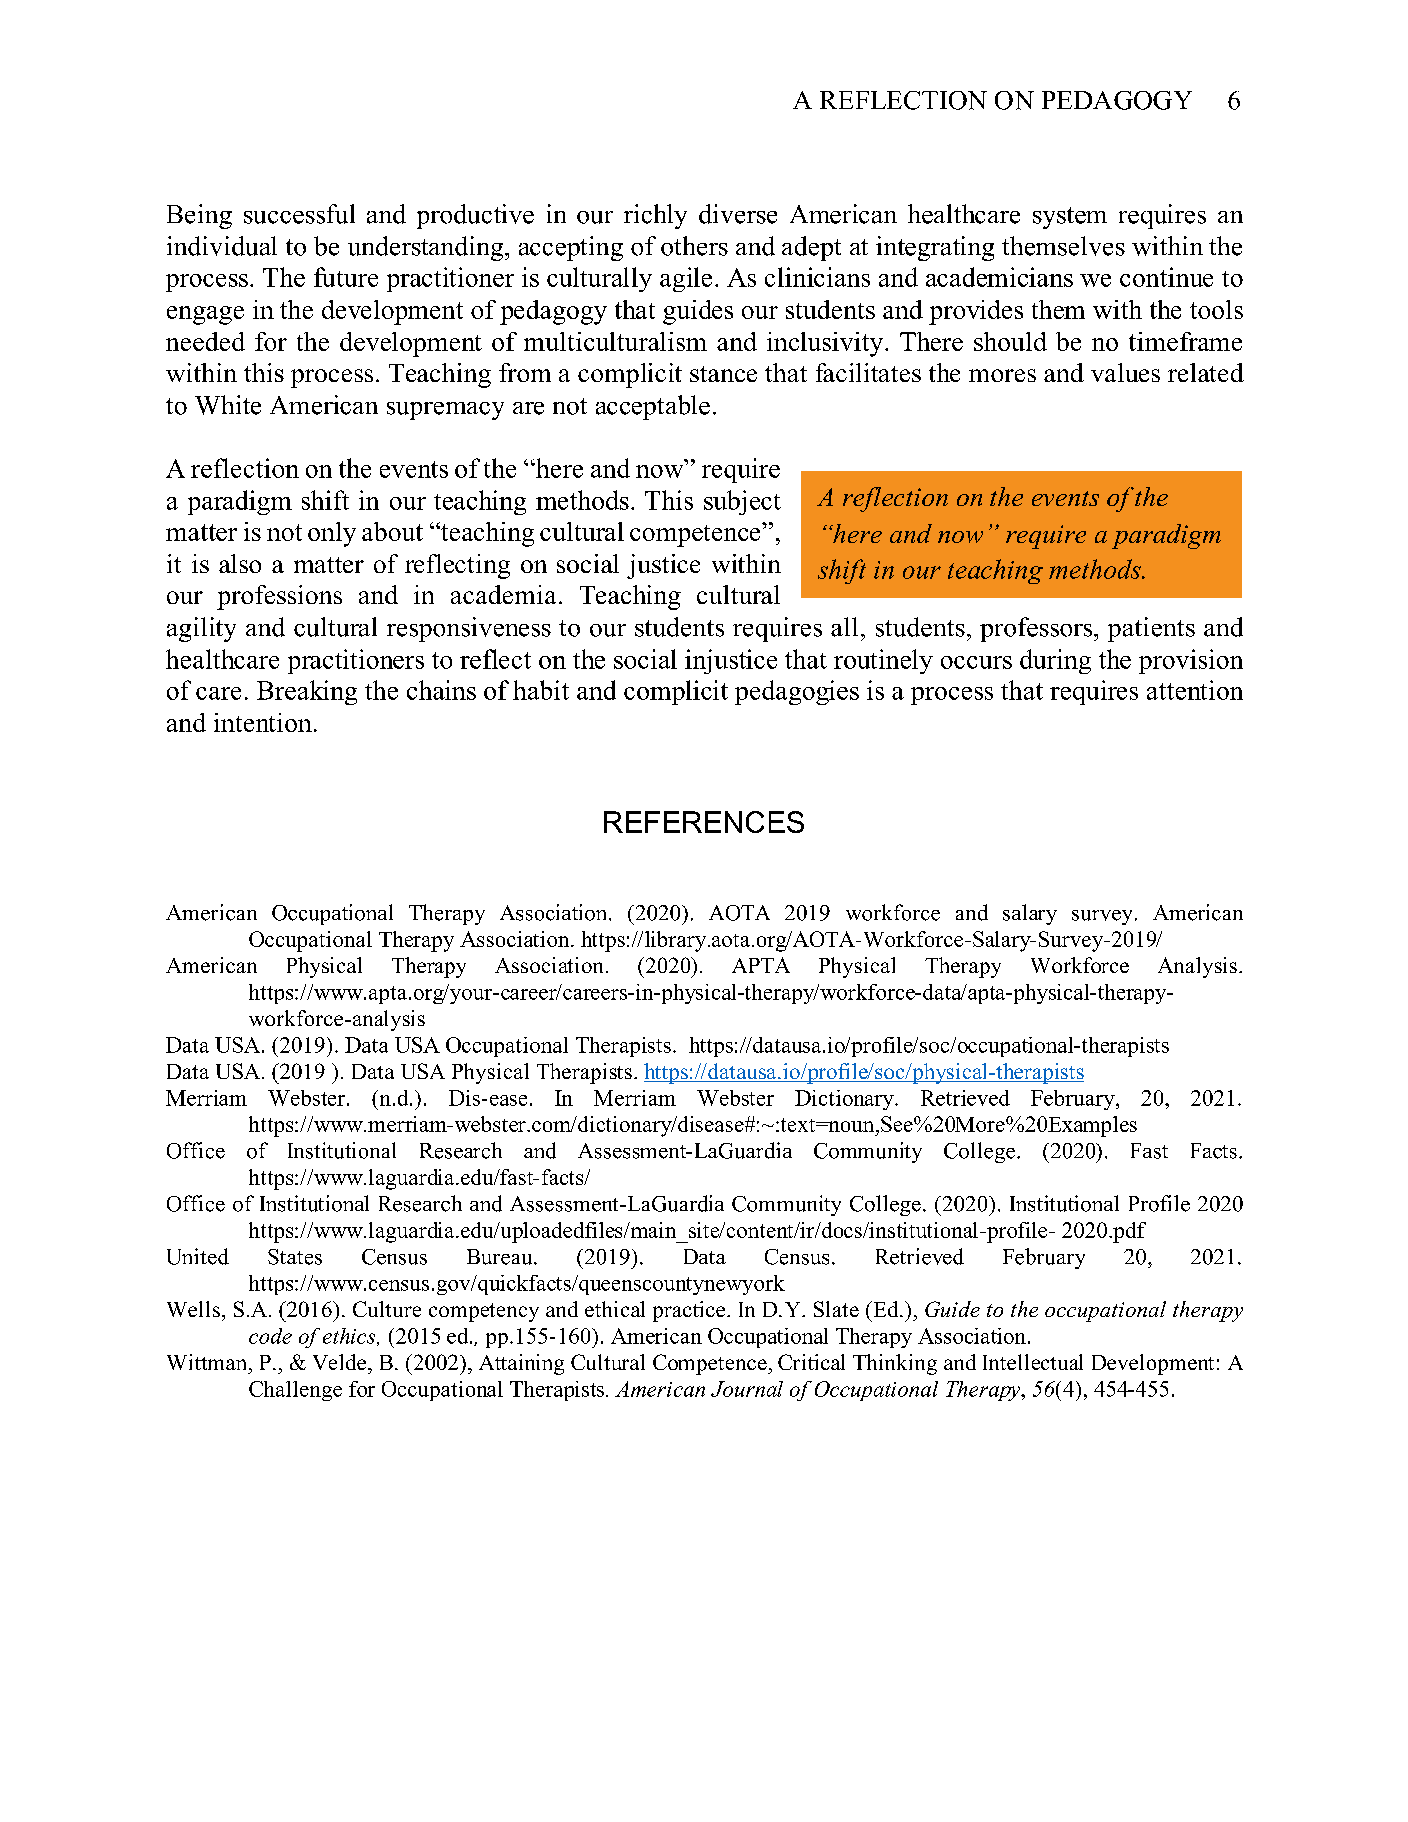 The image size is (1408, 1822). I want to click on future, so click(346, 277).
